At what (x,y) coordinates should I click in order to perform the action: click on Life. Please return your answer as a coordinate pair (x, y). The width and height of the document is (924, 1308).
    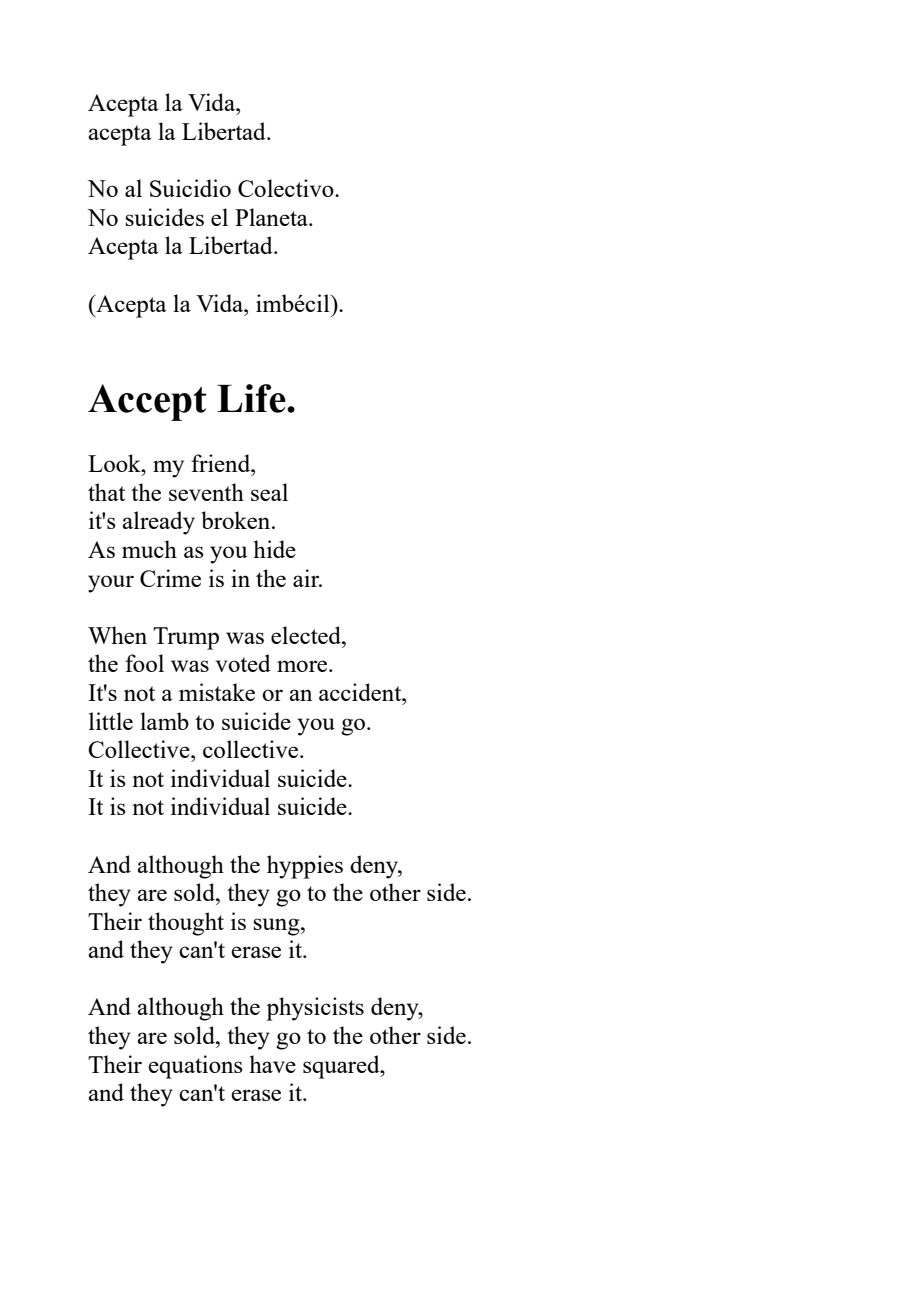
    Looking at the image, I should click on (252, 398).
